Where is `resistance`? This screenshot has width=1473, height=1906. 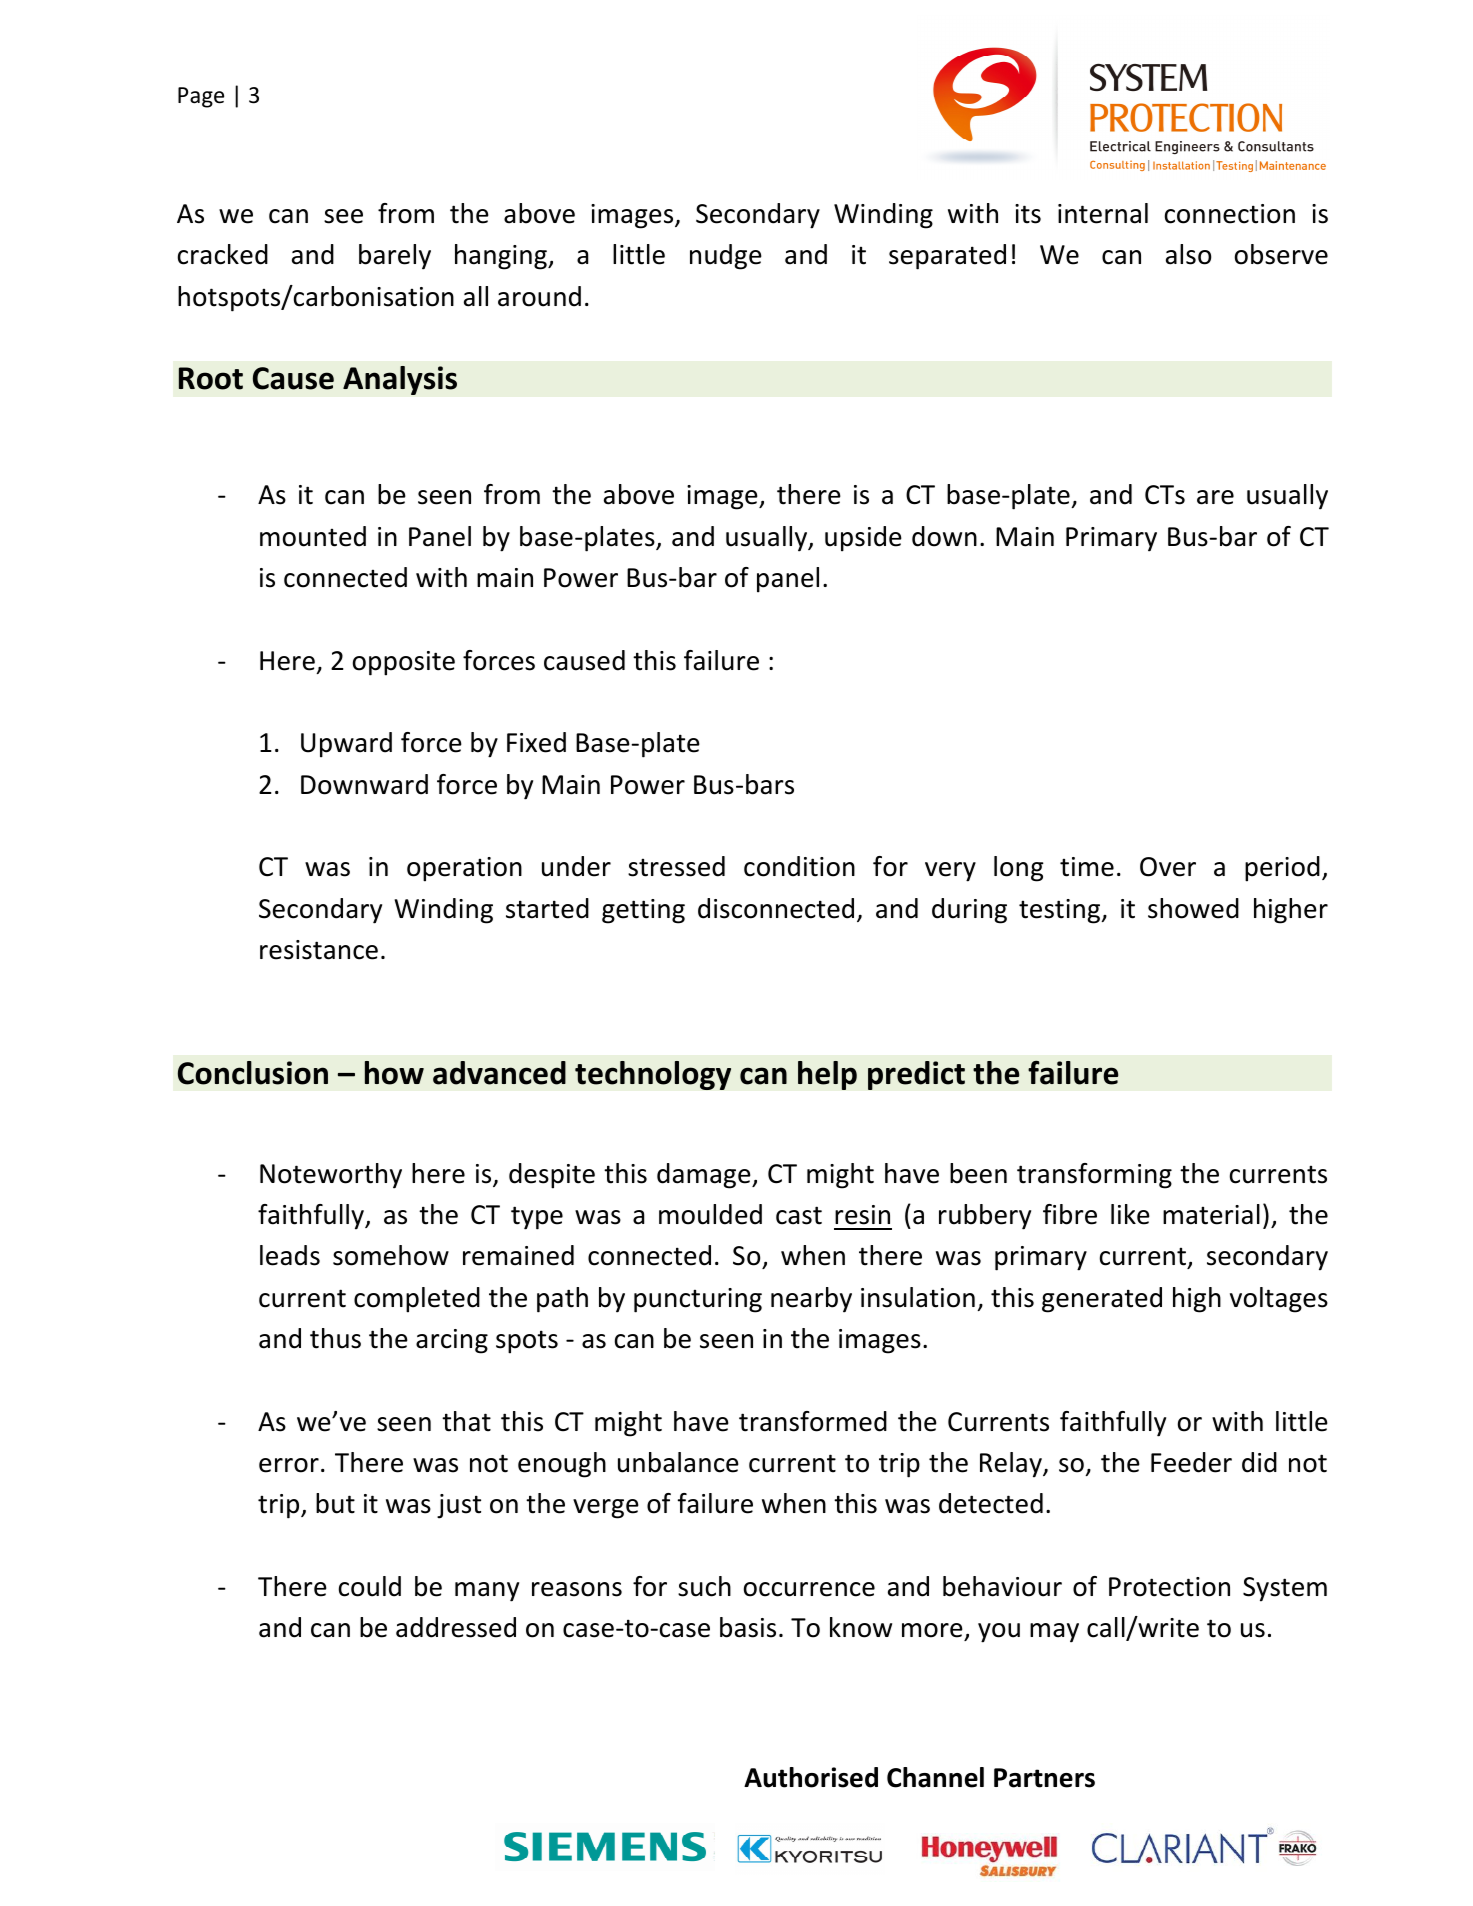
resistance is located at coordinates (319, 950).
